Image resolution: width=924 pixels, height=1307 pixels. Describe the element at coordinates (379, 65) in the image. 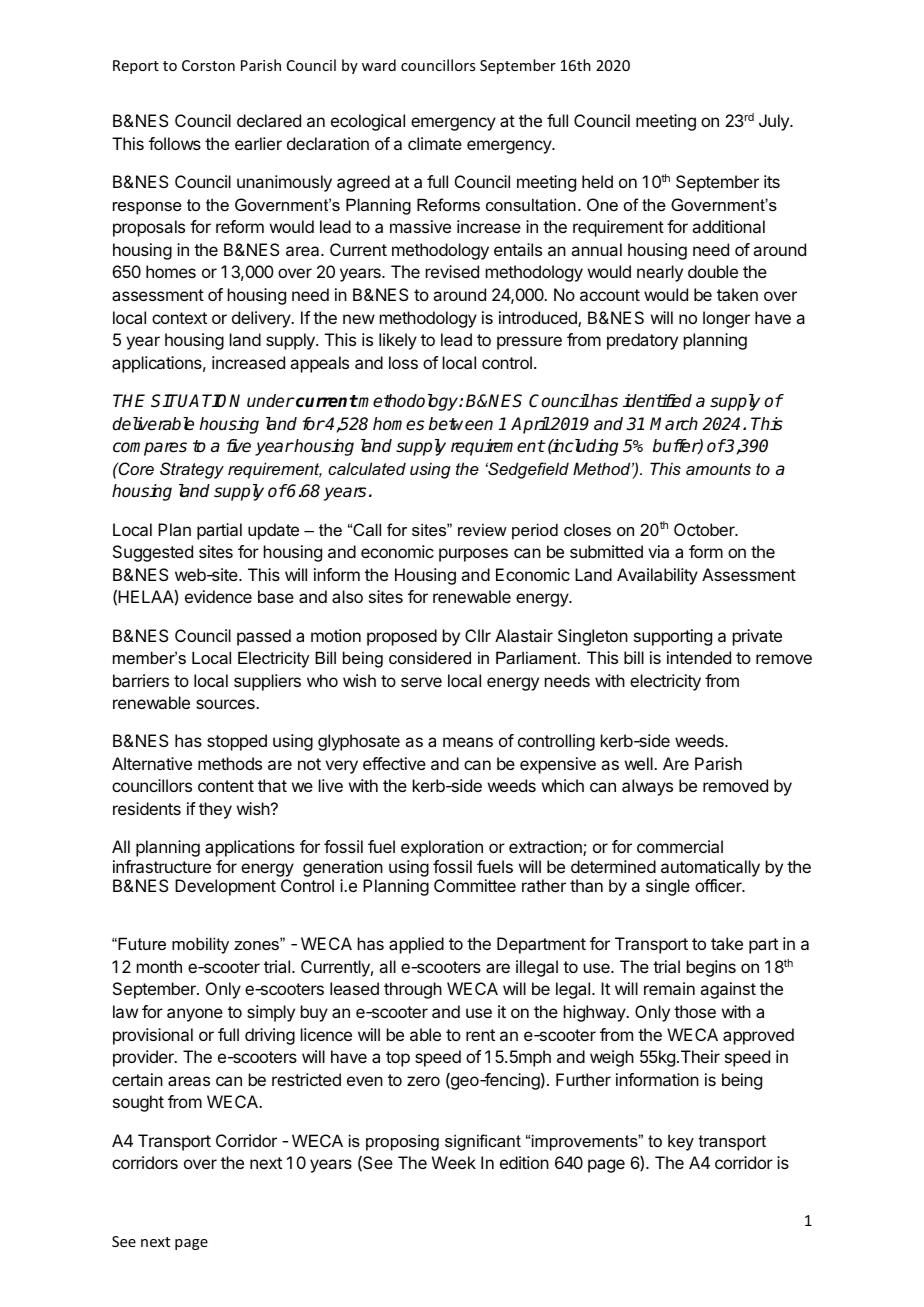

I see `ward` at that location.
